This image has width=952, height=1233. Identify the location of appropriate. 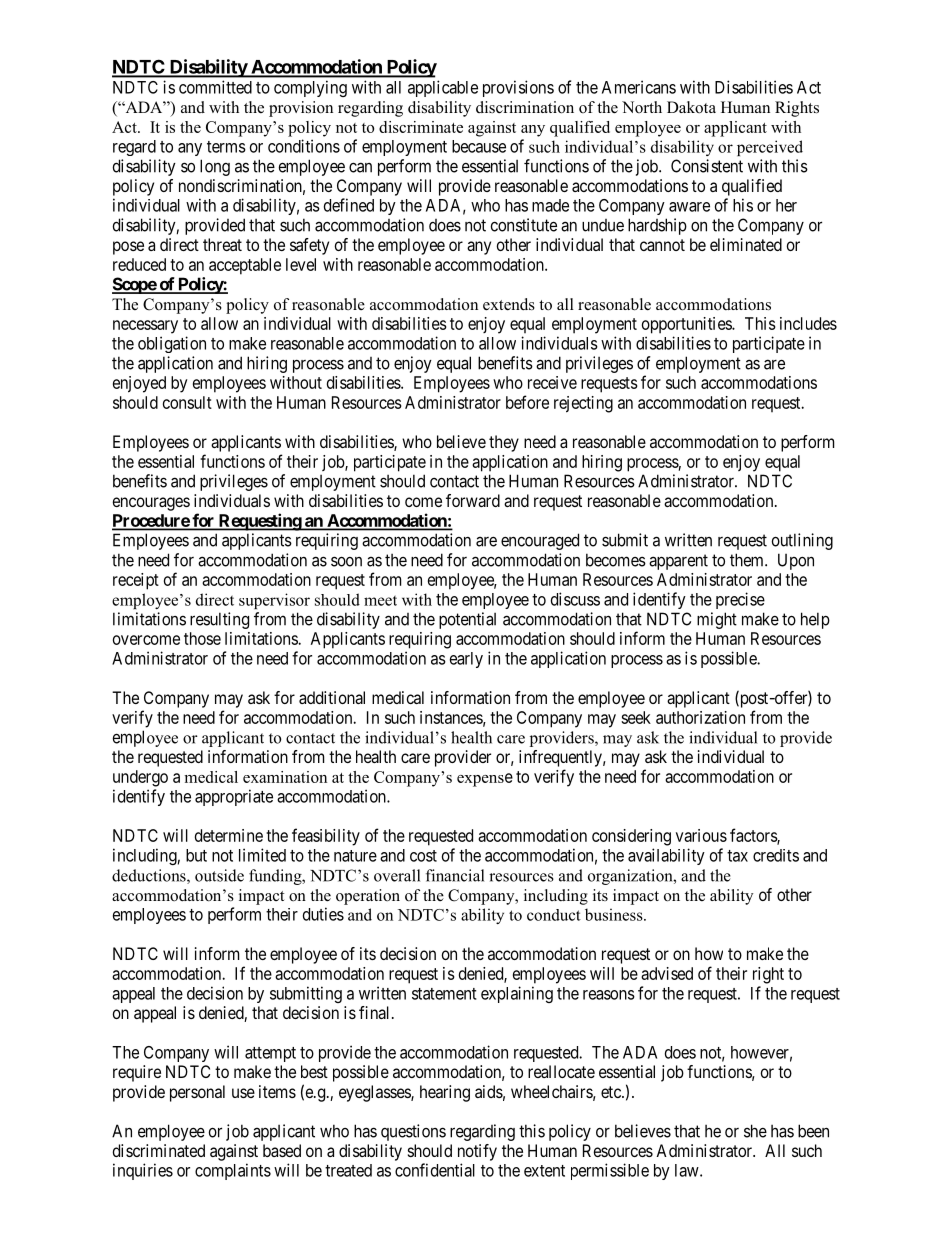
(234, 797).
